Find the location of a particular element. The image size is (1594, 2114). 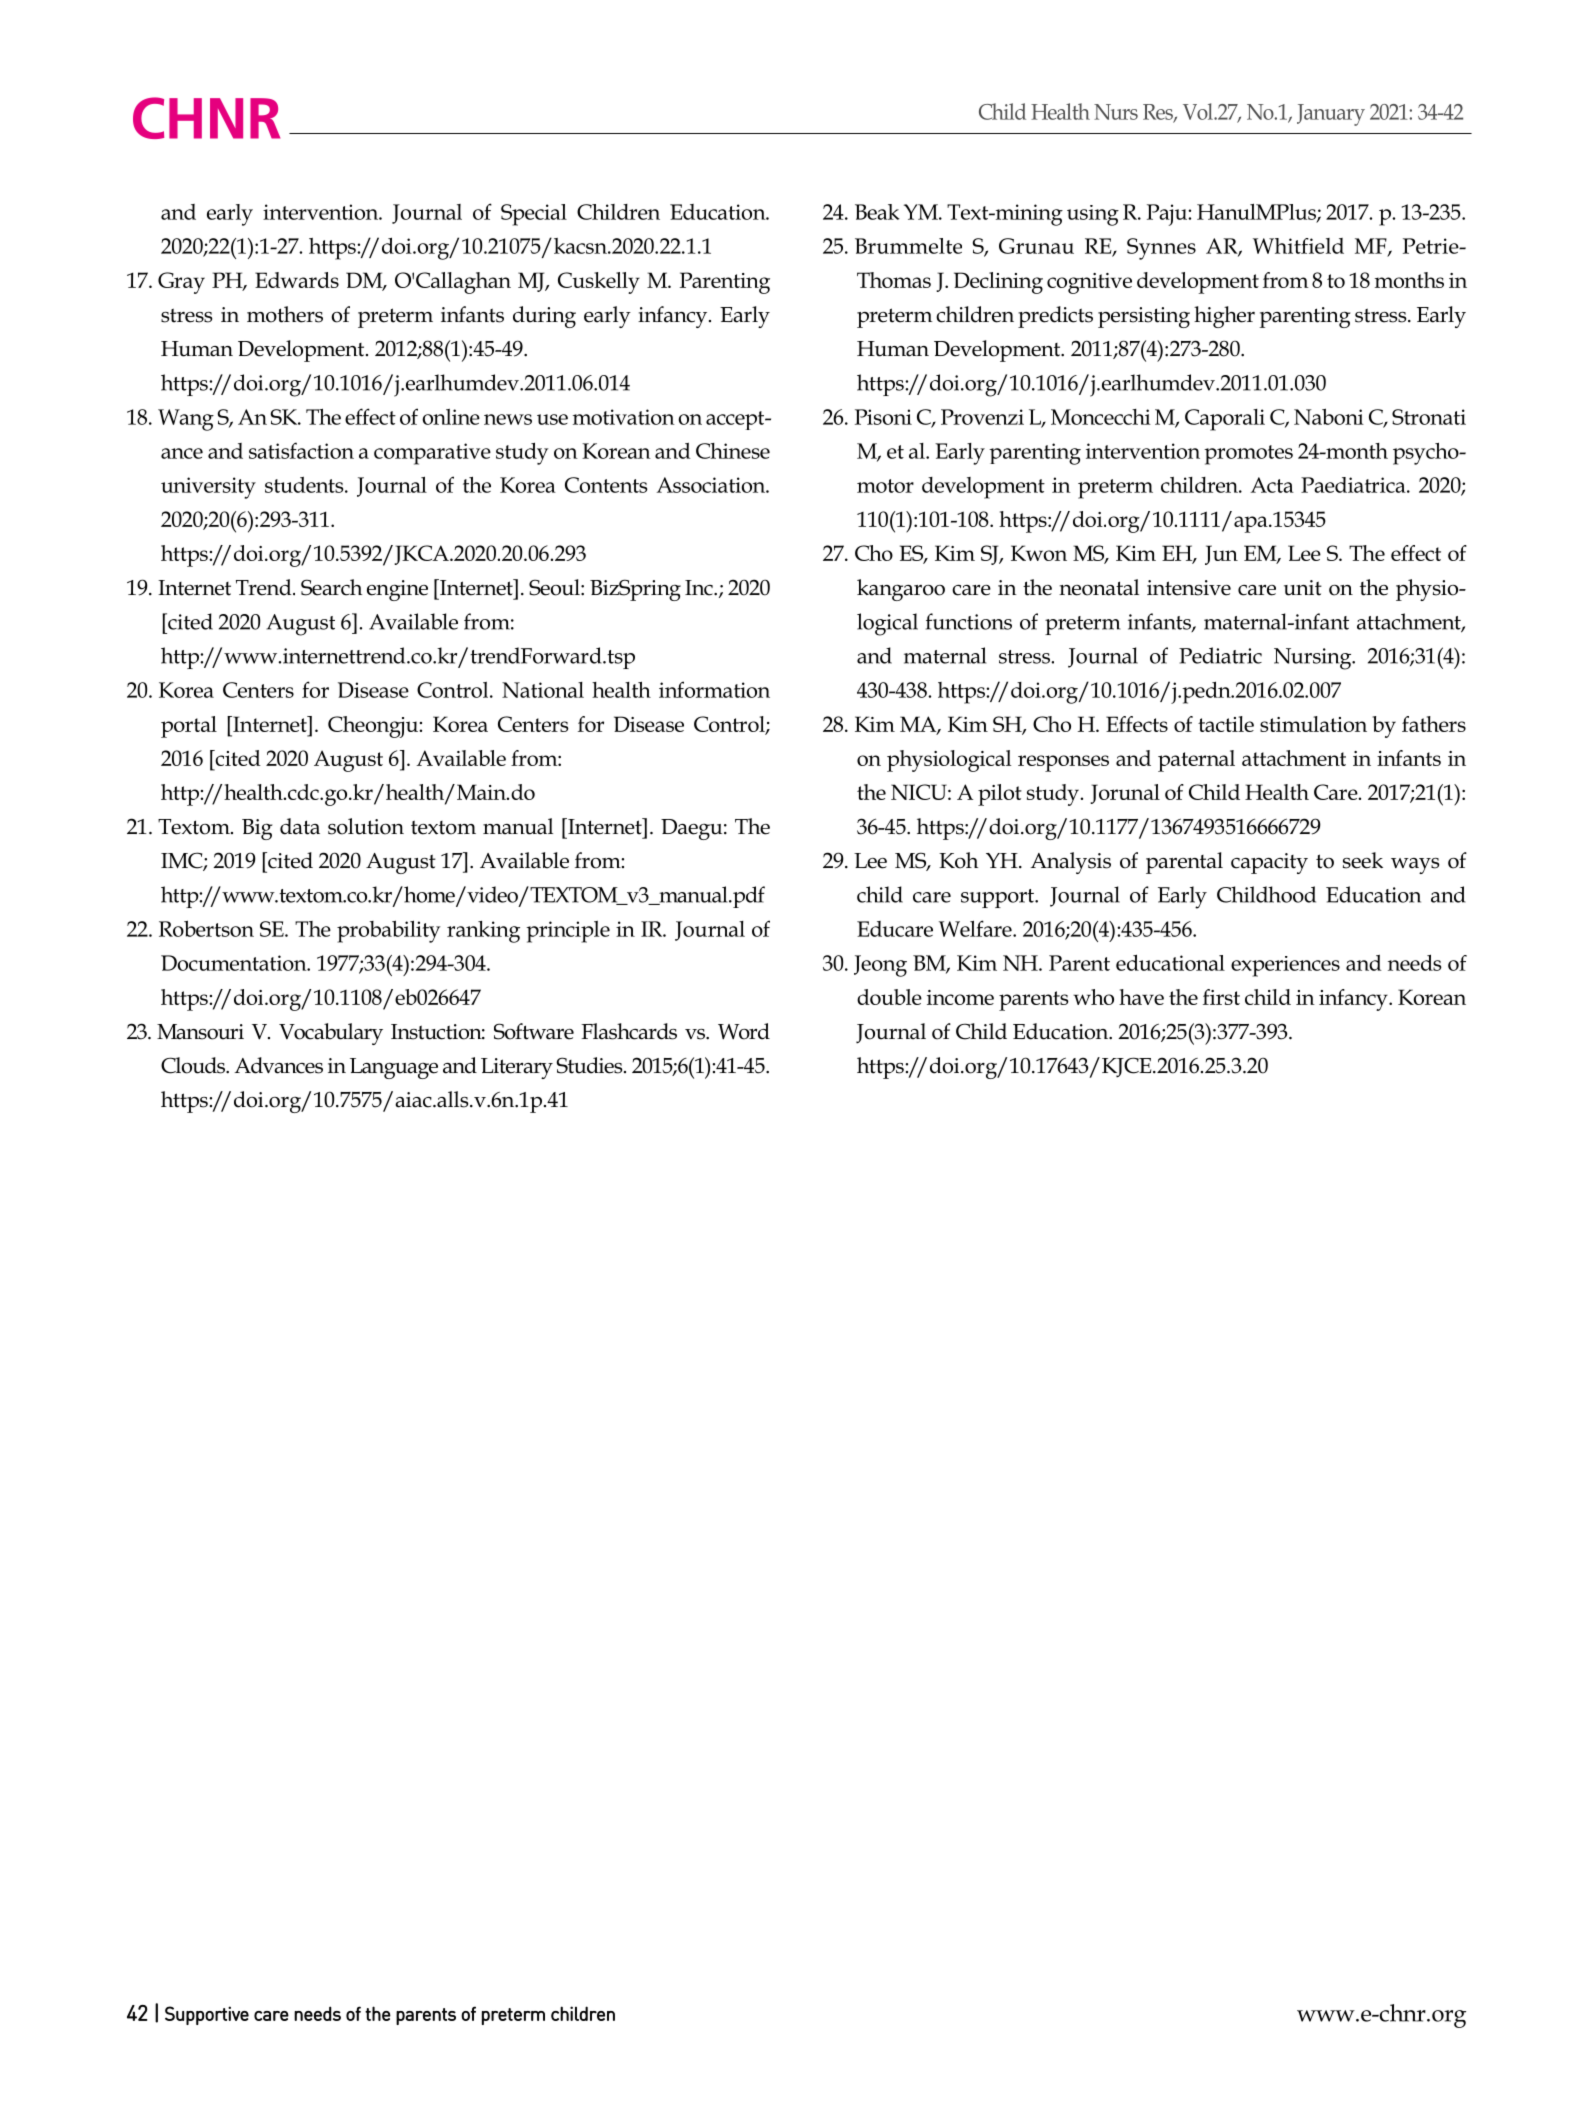

Beak is located at coordinates (877, 212).
